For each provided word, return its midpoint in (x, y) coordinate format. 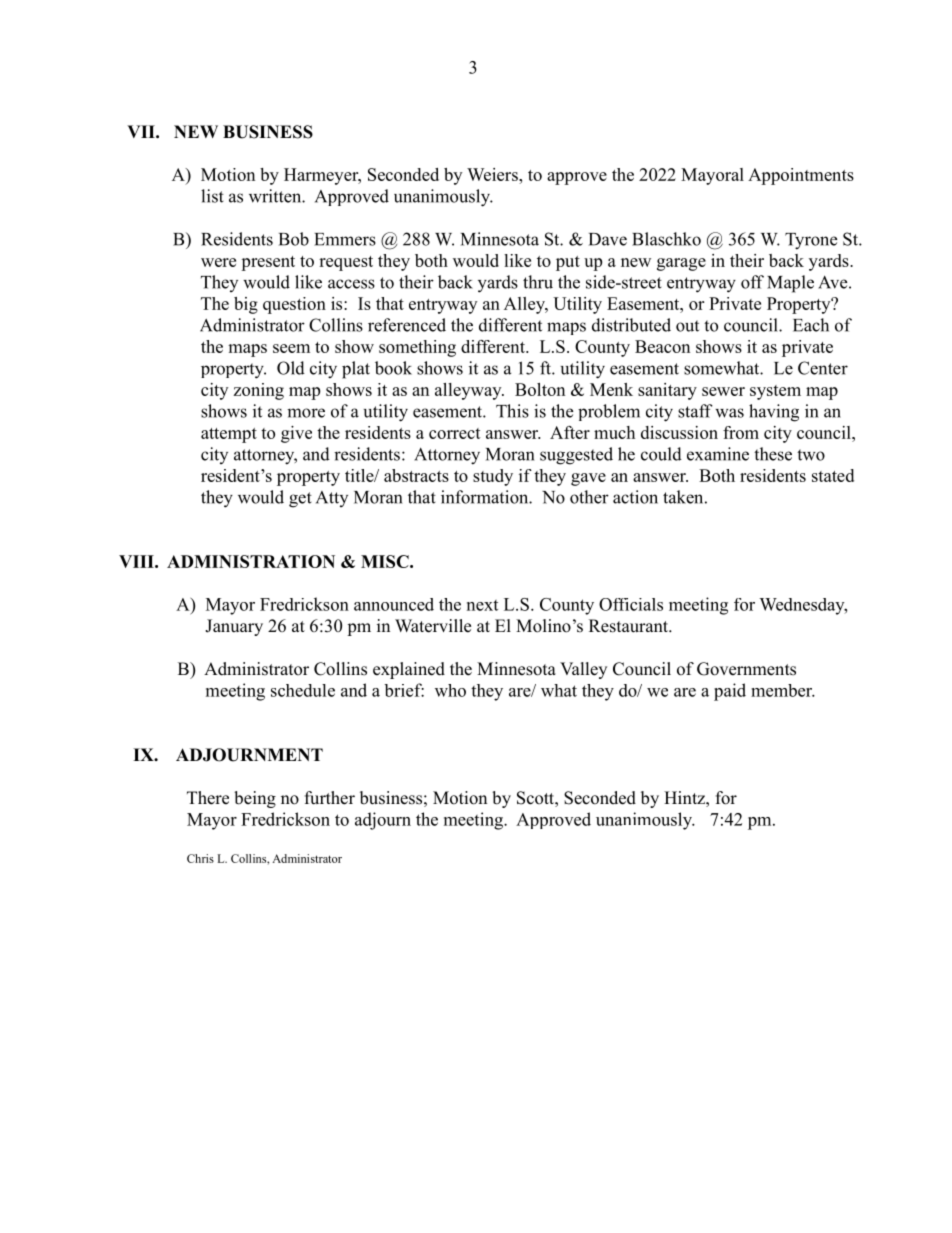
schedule (303, 690)
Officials (631, 604)
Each (811, 325)
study (493, 477)
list (212, 196)
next (482, 605)
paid (730, 692)
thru (538, 282)
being (255, 799)
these (773, 454)
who (450, 690)
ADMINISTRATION (251, 561)
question (294, 305)
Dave (608, 239)
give (296, 434)
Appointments (801, 176)
